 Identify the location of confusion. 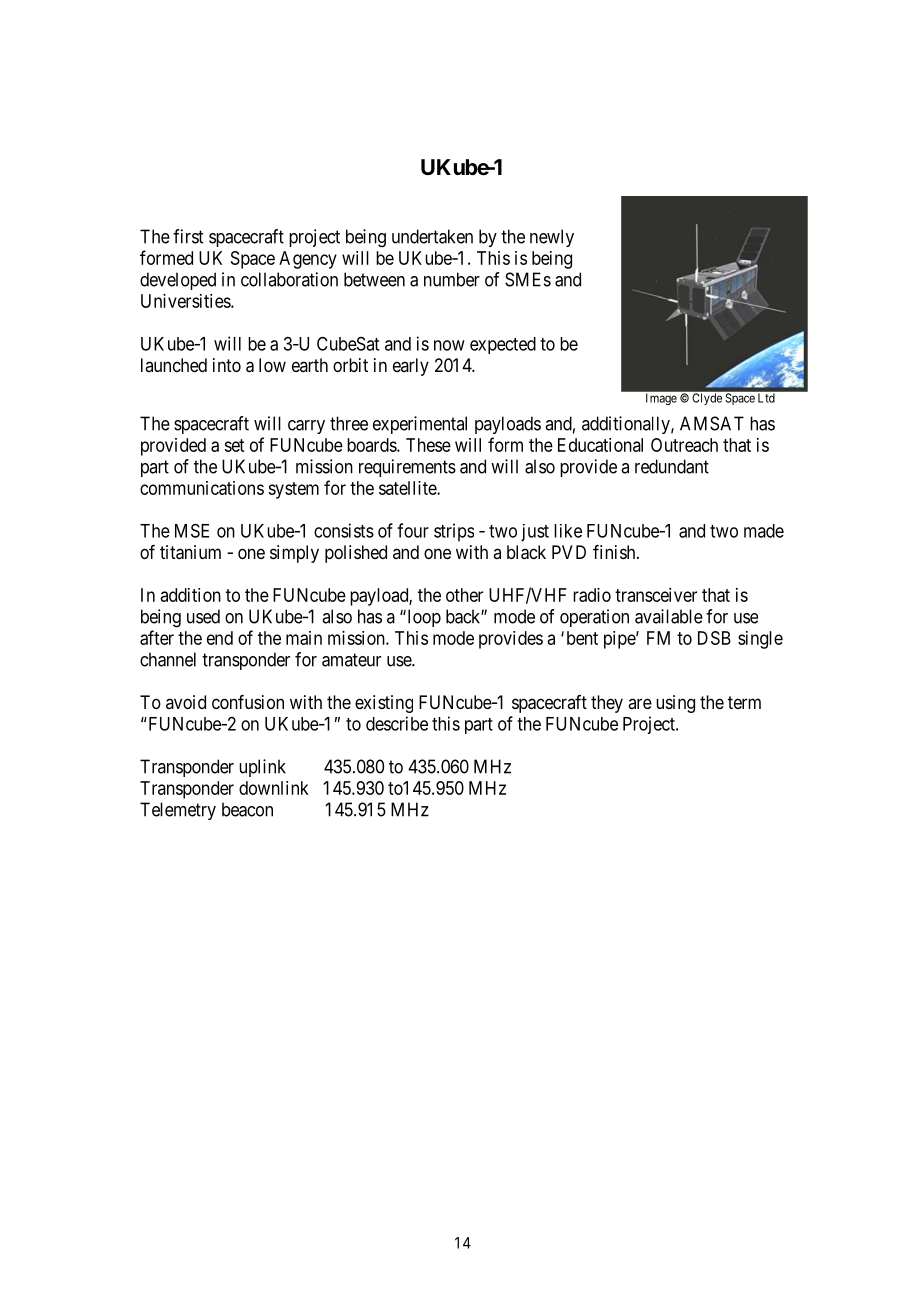
(248, 702).
